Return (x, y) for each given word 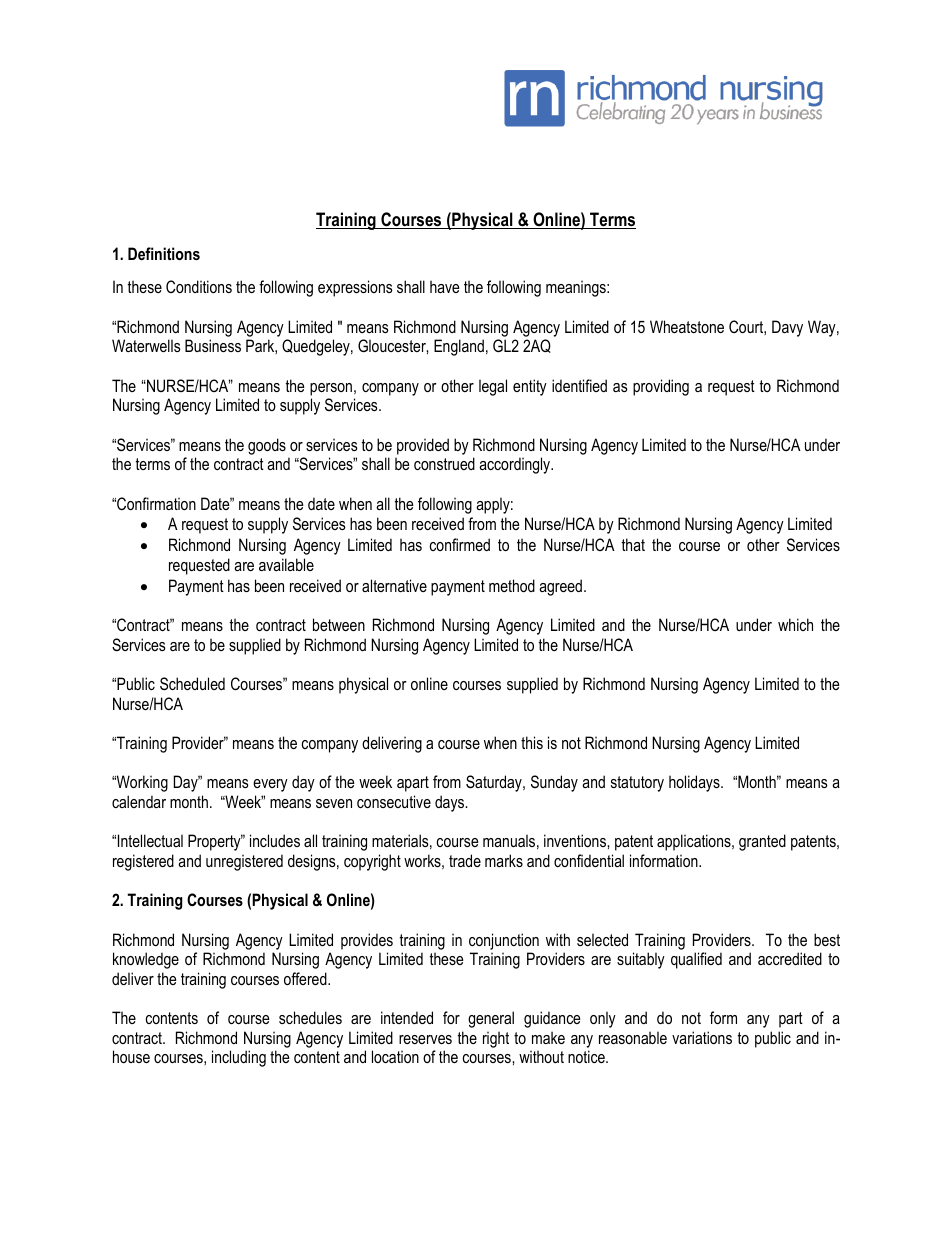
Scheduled (192, 683)
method (512, 585)
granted (762, 842)
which (795, 624)
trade (465, 860)
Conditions (199, 286)
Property (215, 842)
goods (267, 446)
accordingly (516, 465)
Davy (787, 328)
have (445, 286)
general (491, 1019)
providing (661, 387)
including (239, 1058)
